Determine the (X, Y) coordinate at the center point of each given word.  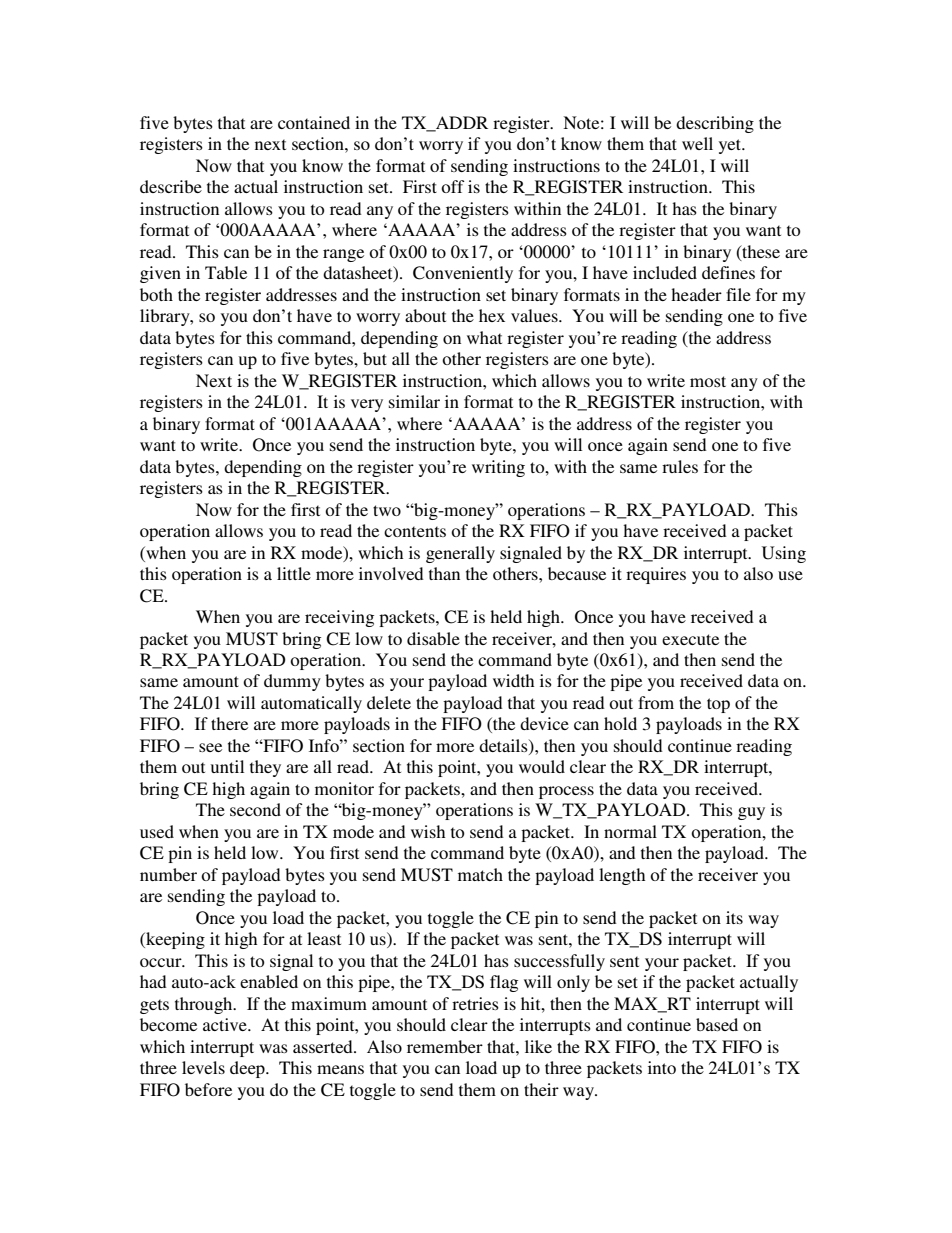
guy (751, 813)
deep (248, 1069)
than (444, 573)
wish (428, 831)
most (708, 381)
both (156, 294)
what (484, 337)
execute (690, 639)
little (294, 573)
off (453, 186)
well (697, 143)
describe (171, 186)
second (255, 809)
